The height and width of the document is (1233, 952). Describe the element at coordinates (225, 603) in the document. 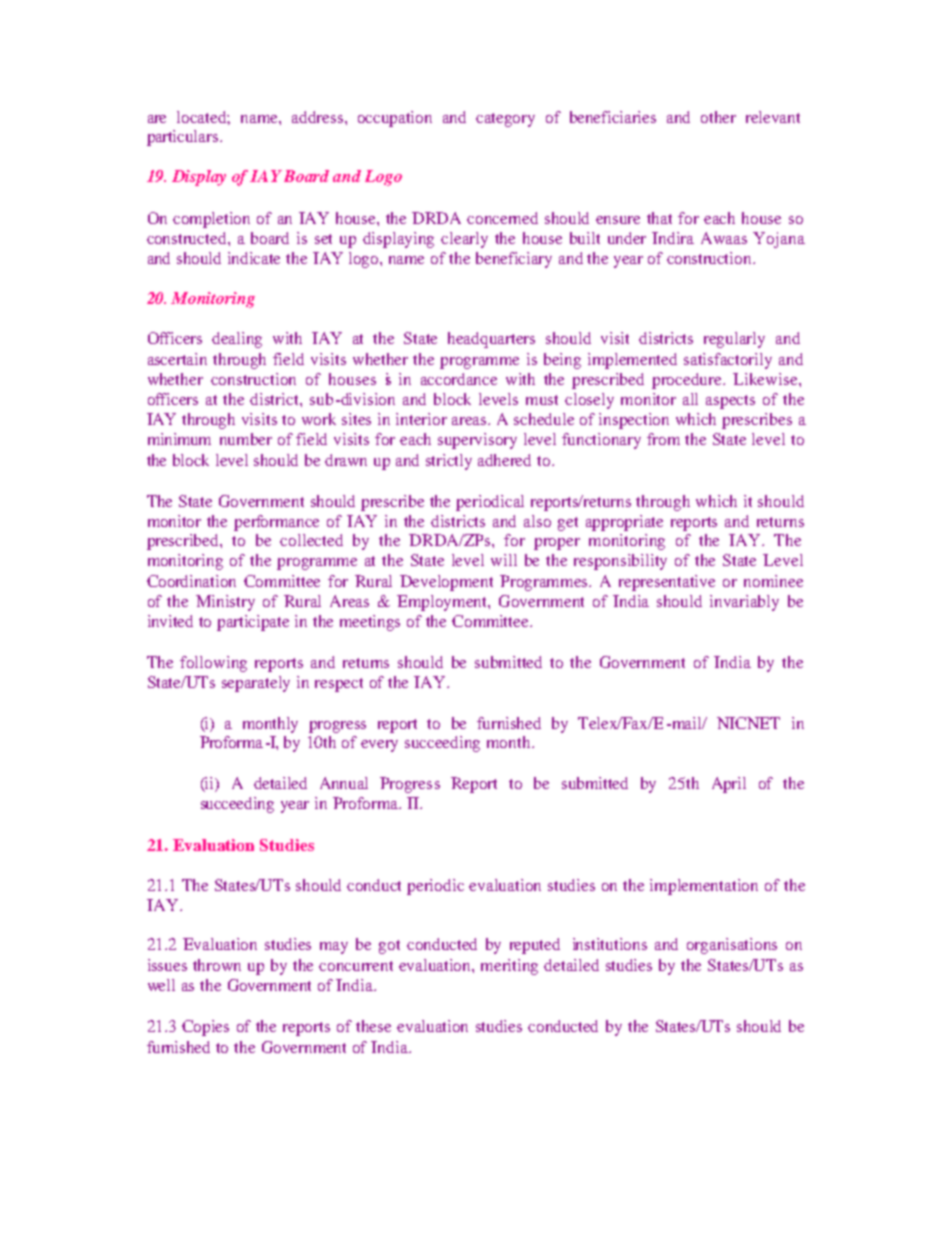

I see `Ministry` at that location.
